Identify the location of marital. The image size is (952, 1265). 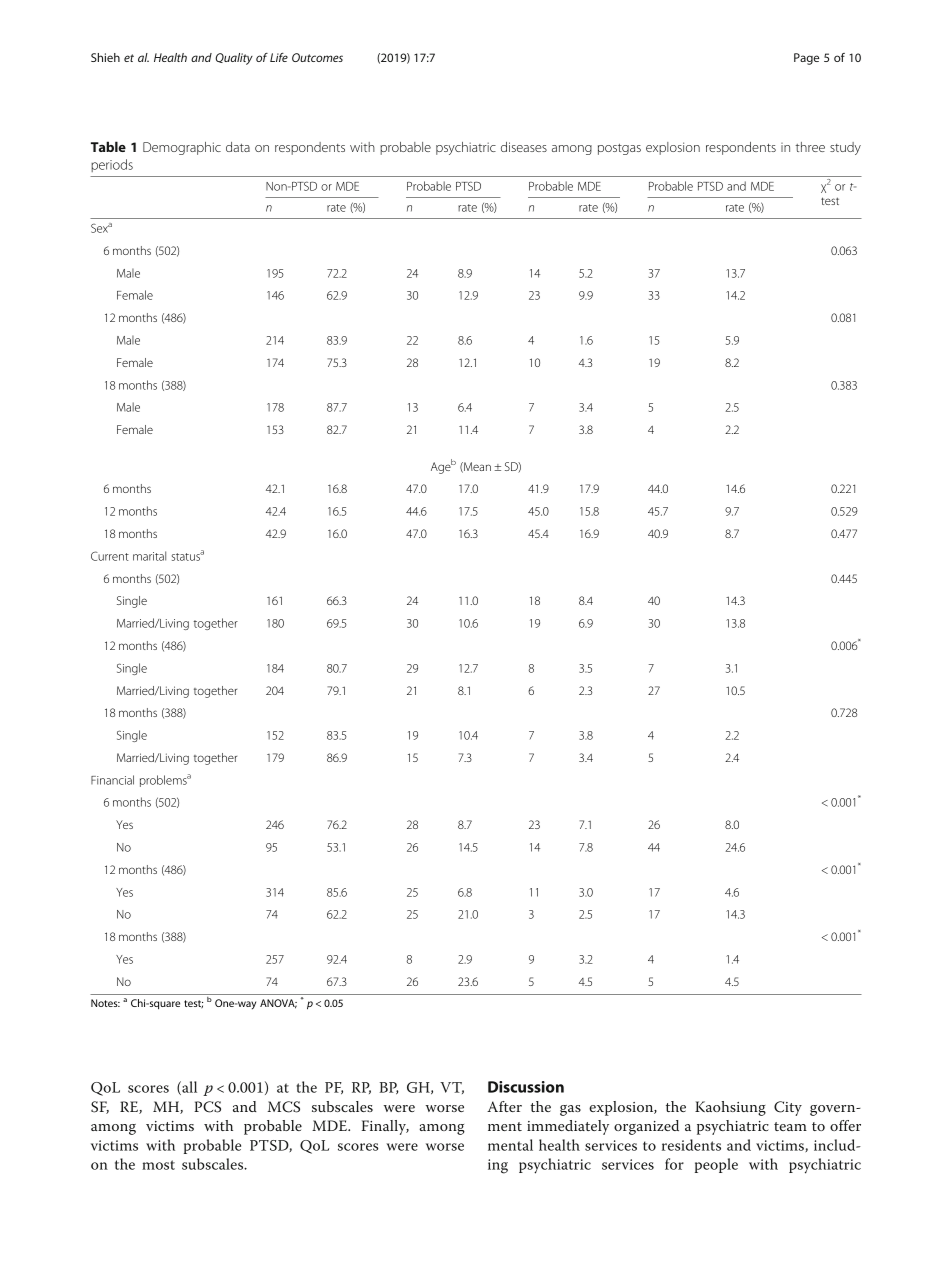
(149, 556).
